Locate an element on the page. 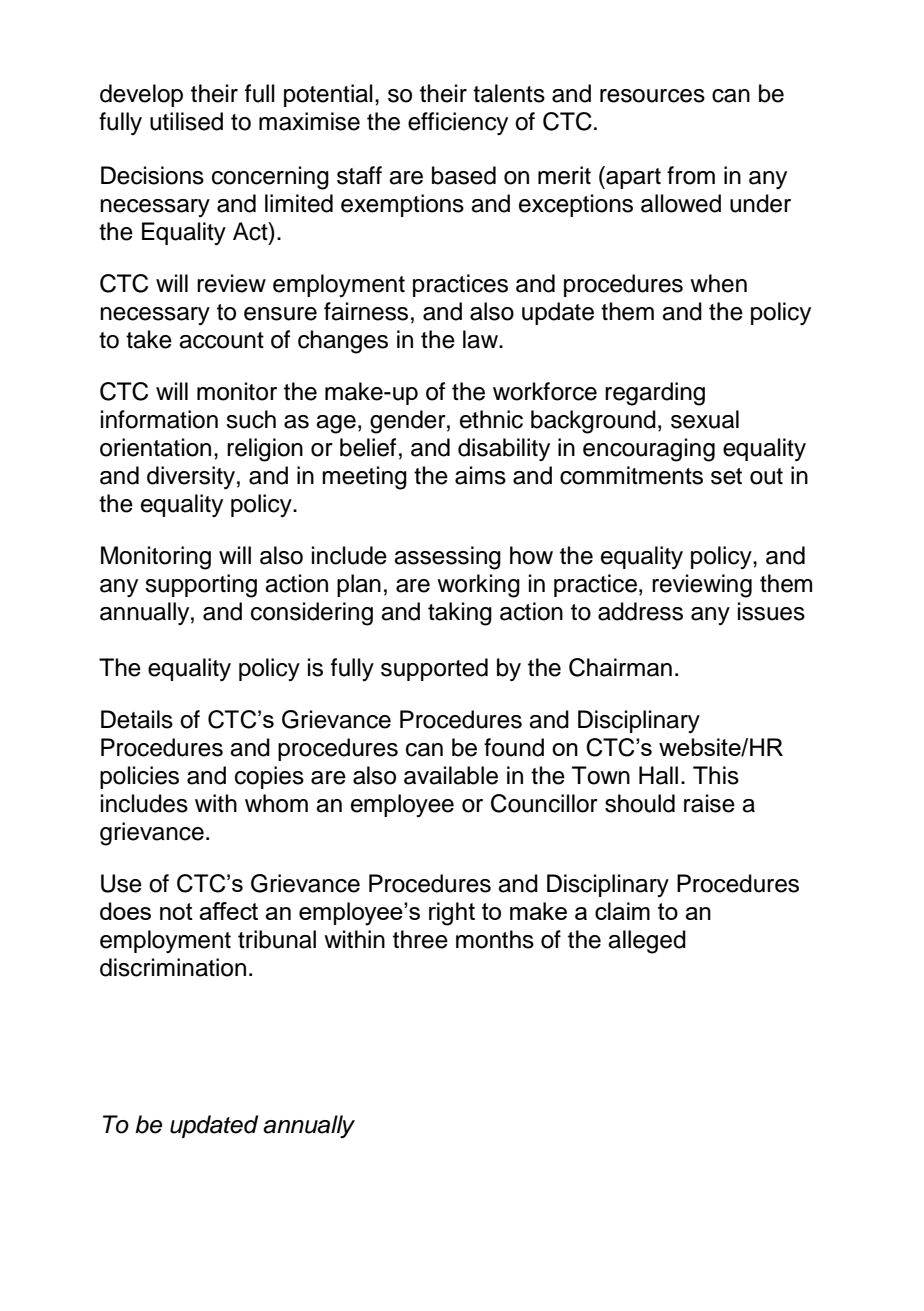  utilised is located at coordinates (186, 121).
